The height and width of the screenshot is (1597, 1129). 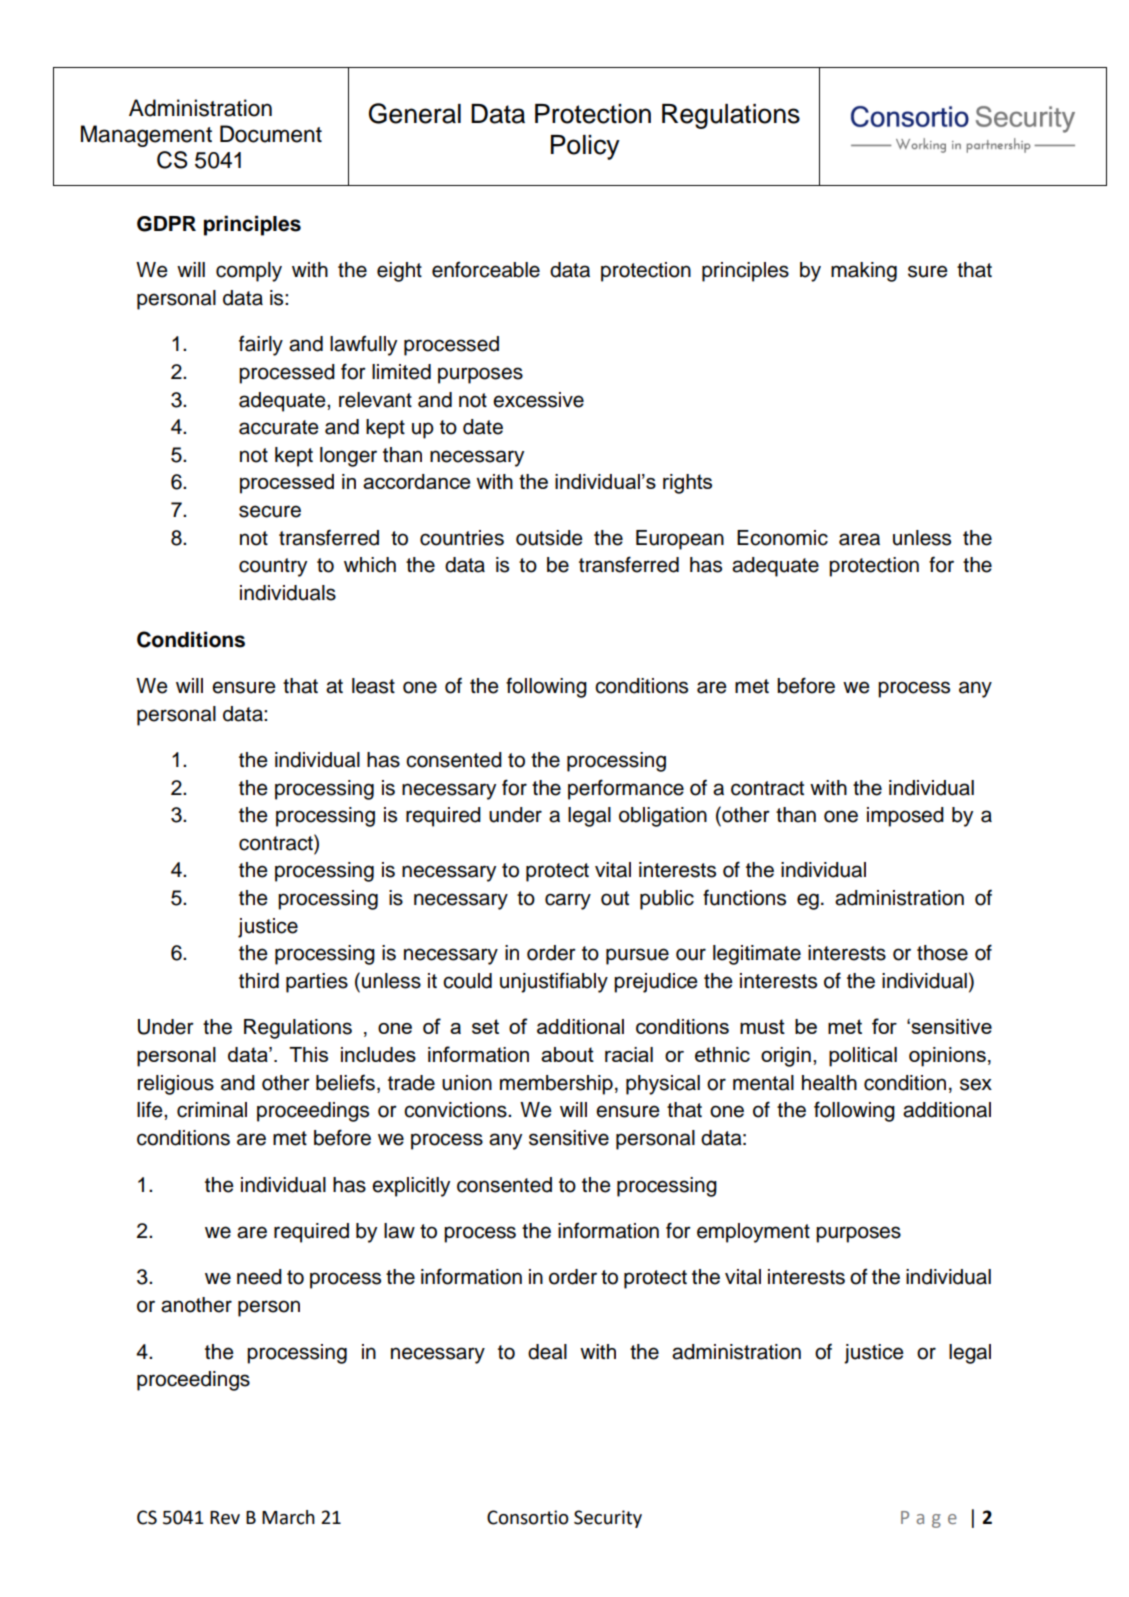 I want to click on Document, so click(x=271, y=134).
